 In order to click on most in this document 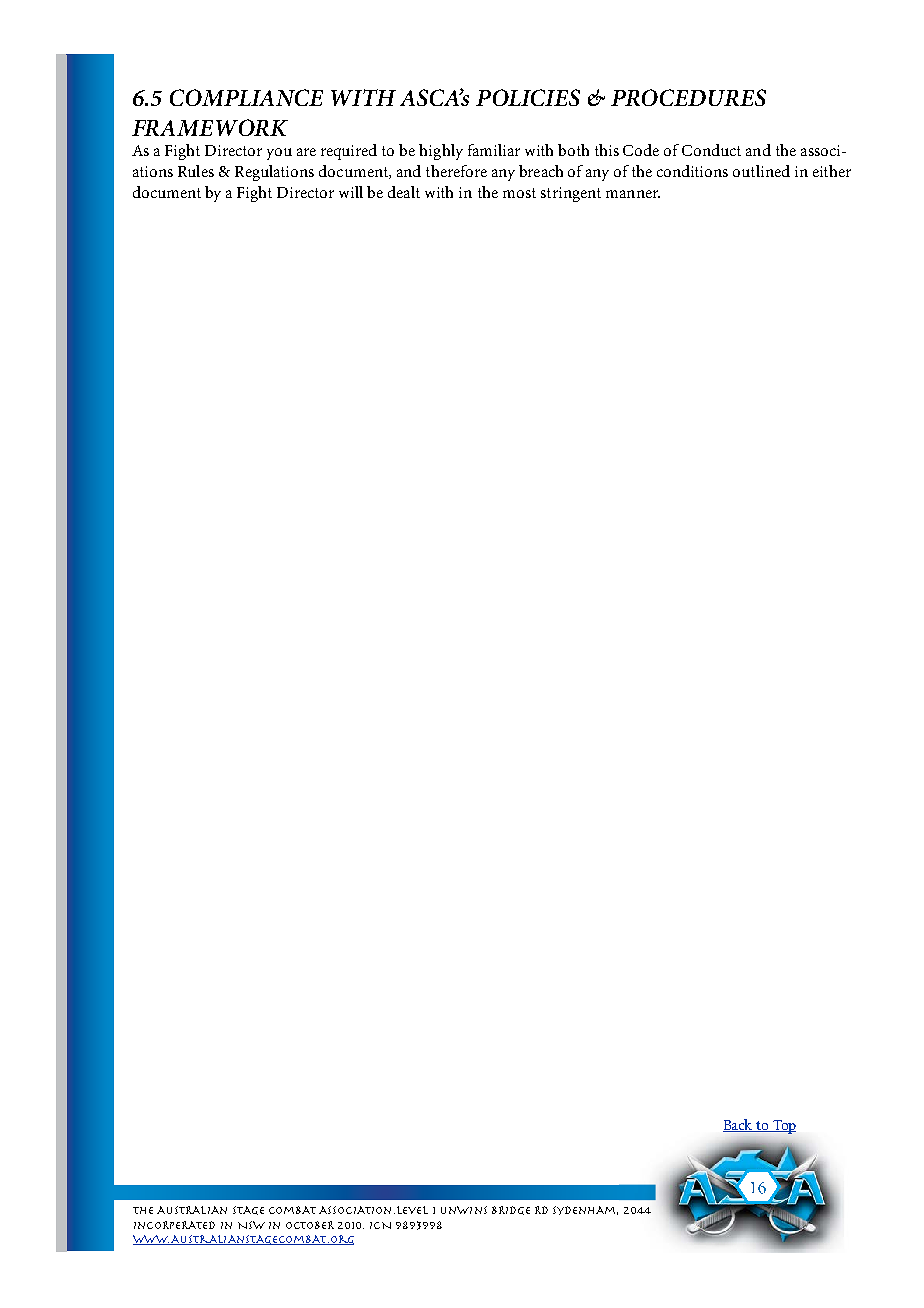, I will do `click(519, 193)`.
